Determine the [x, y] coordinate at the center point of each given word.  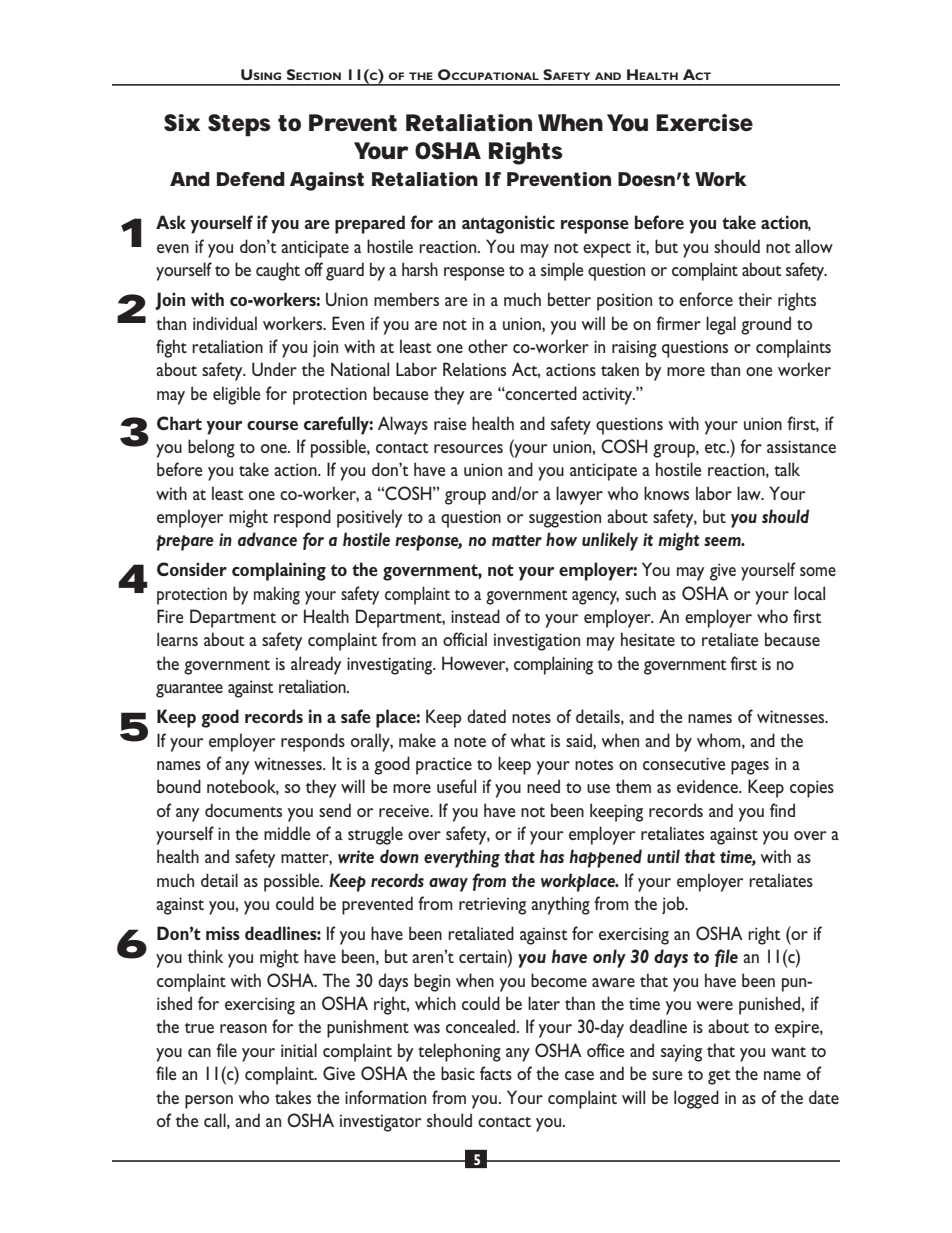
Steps [239, 125]
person [209, 1102]
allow [814, 246]
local [809, 593]
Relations [474, 369]
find [782, 810]
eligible [236, 395]
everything [462, 858]
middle [287, 833]
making [277, 595]
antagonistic [508, 224]
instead [475, 616]
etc [716, 448]
